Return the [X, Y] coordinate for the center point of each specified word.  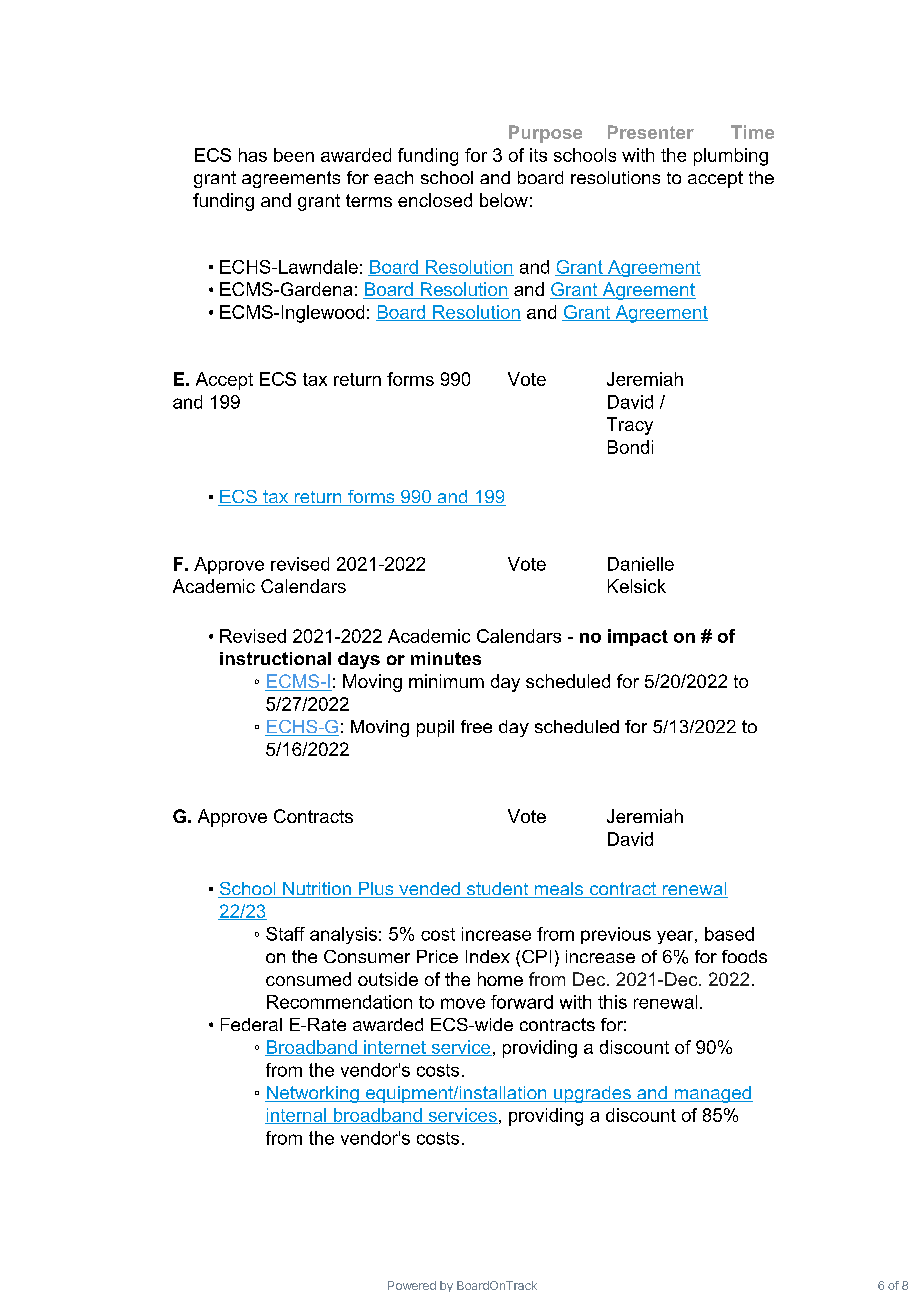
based [729, 934]
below [504, 200]
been [294, 155]
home [500, 979]
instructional [275, 658]
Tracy [630, 426]
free [476, 726]
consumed [308, 979]
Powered [412, 1285]
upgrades [592, 1094]
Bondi [630, 447]
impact [638, 637]
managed [712, 1094]
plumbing [731, 157]
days [359, 660]
